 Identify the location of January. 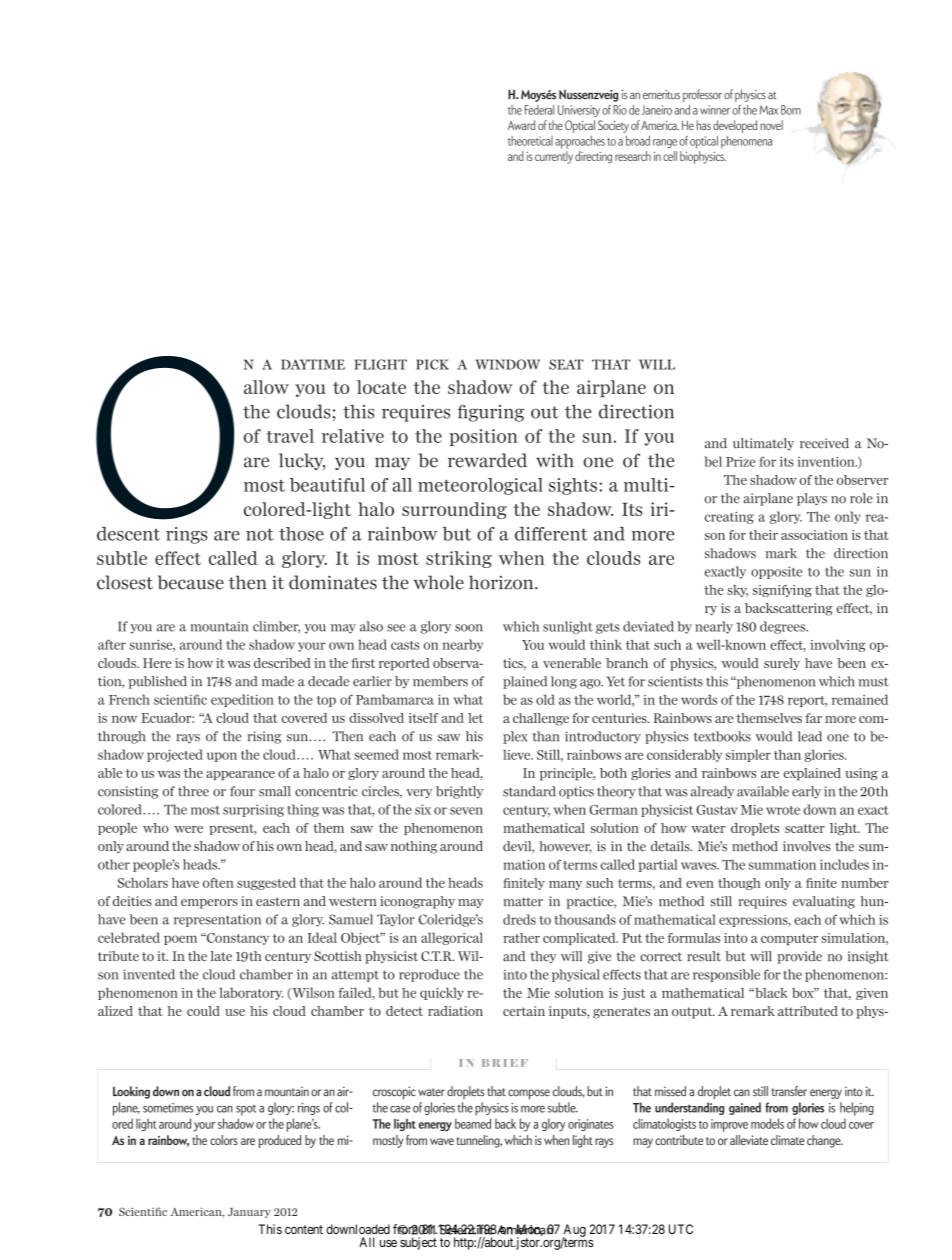
(249, 1213).
